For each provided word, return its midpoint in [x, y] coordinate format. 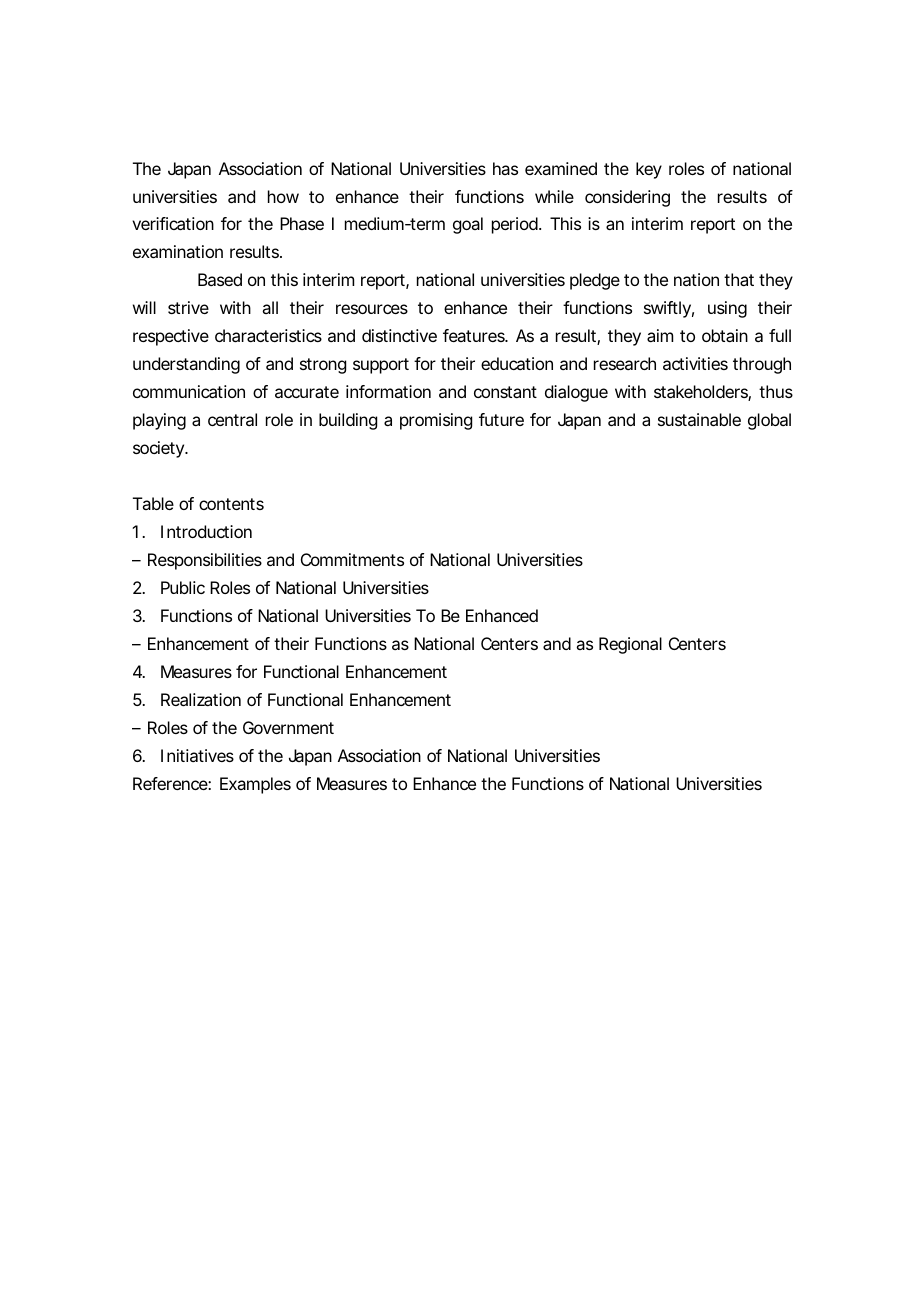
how [283, 196]
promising [436, 421]
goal [468, 225]
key [649, 170]
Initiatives [197, 755]
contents [231, 504]
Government [288, 727]
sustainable [699, 419]
